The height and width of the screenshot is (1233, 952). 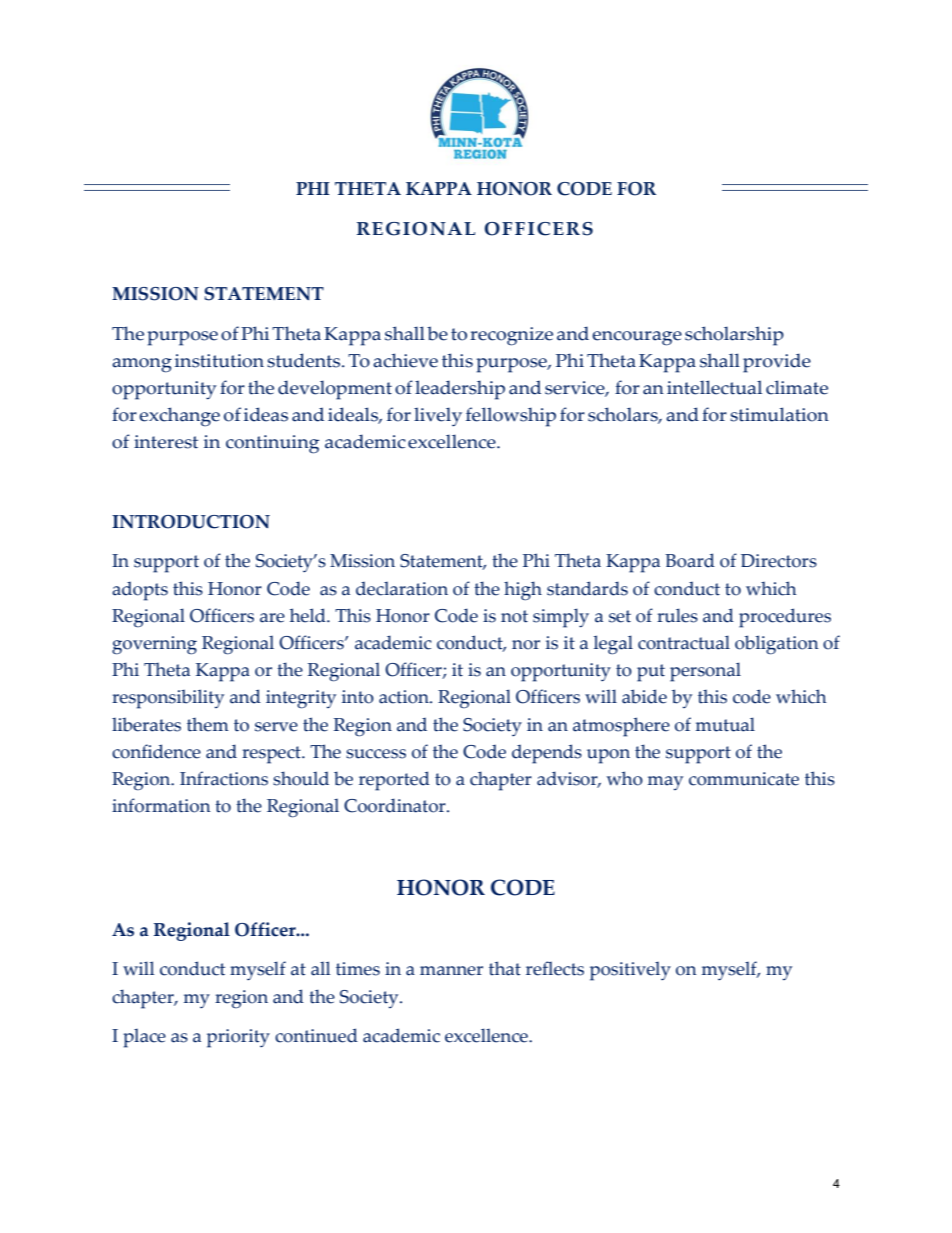 What do you see at coordinates (179, 417) in the screenshot?
I see `exchange` at bounding box center [179, 417].
